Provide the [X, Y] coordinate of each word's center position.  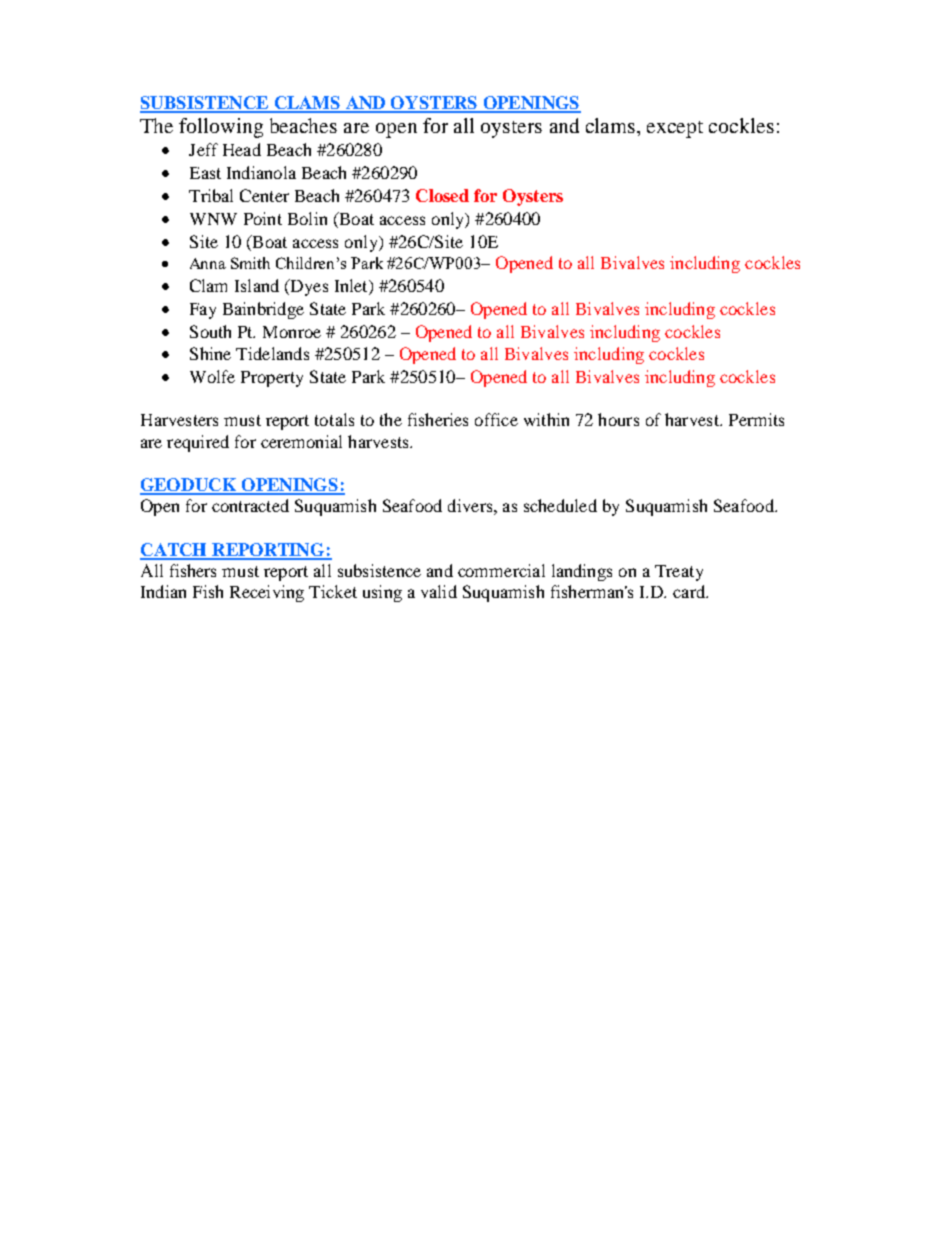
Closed [442, 195]
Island [257, 285]
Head [242, 149]
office [496, 419]
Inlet [352, 287]
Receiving [267, 593]
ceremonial [301, 441]
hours [618, 419]
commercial [501, 570]
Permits [756, 419]
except [675, 129]
